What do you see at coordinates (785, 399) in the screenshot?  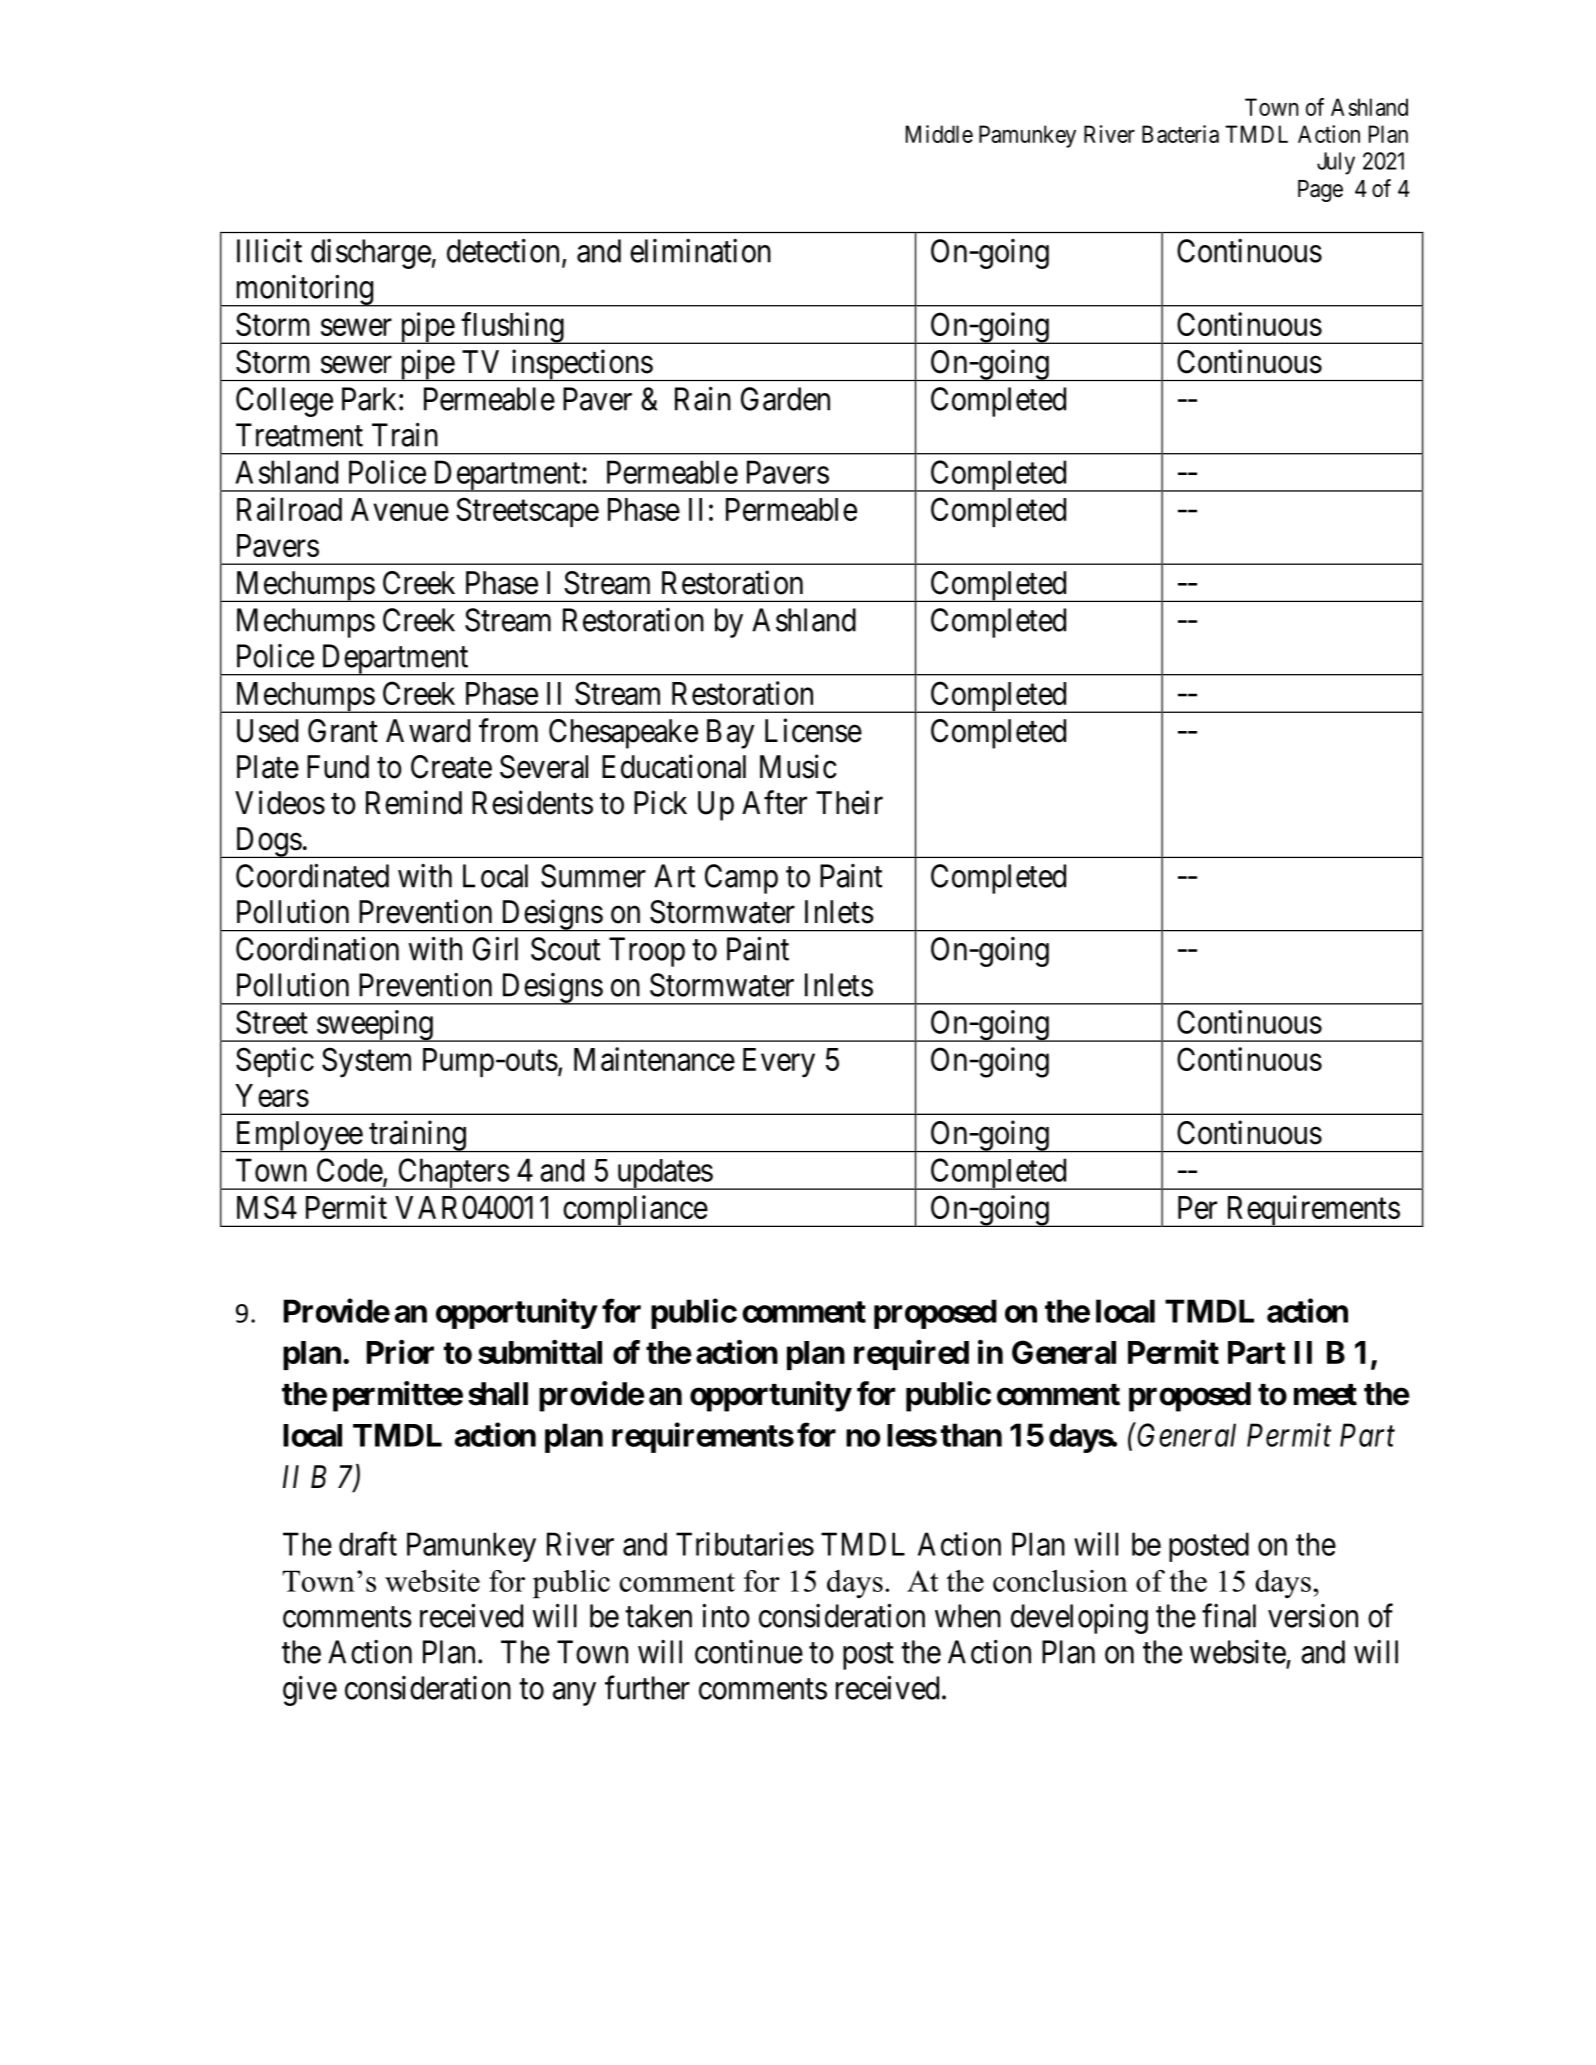 I see `Garden` at bounding box center [785, 399].
